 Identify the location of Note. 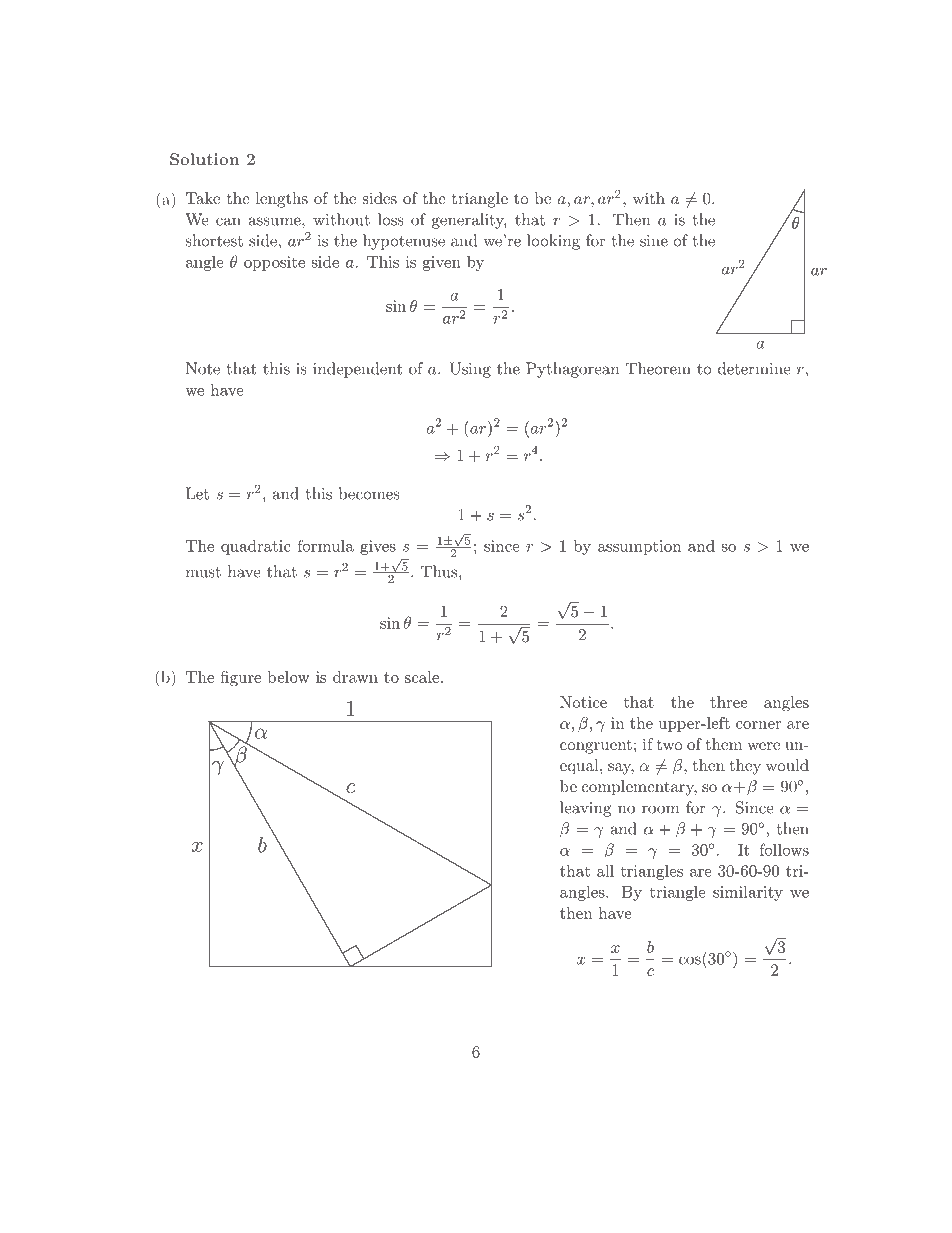
(203, 368).
